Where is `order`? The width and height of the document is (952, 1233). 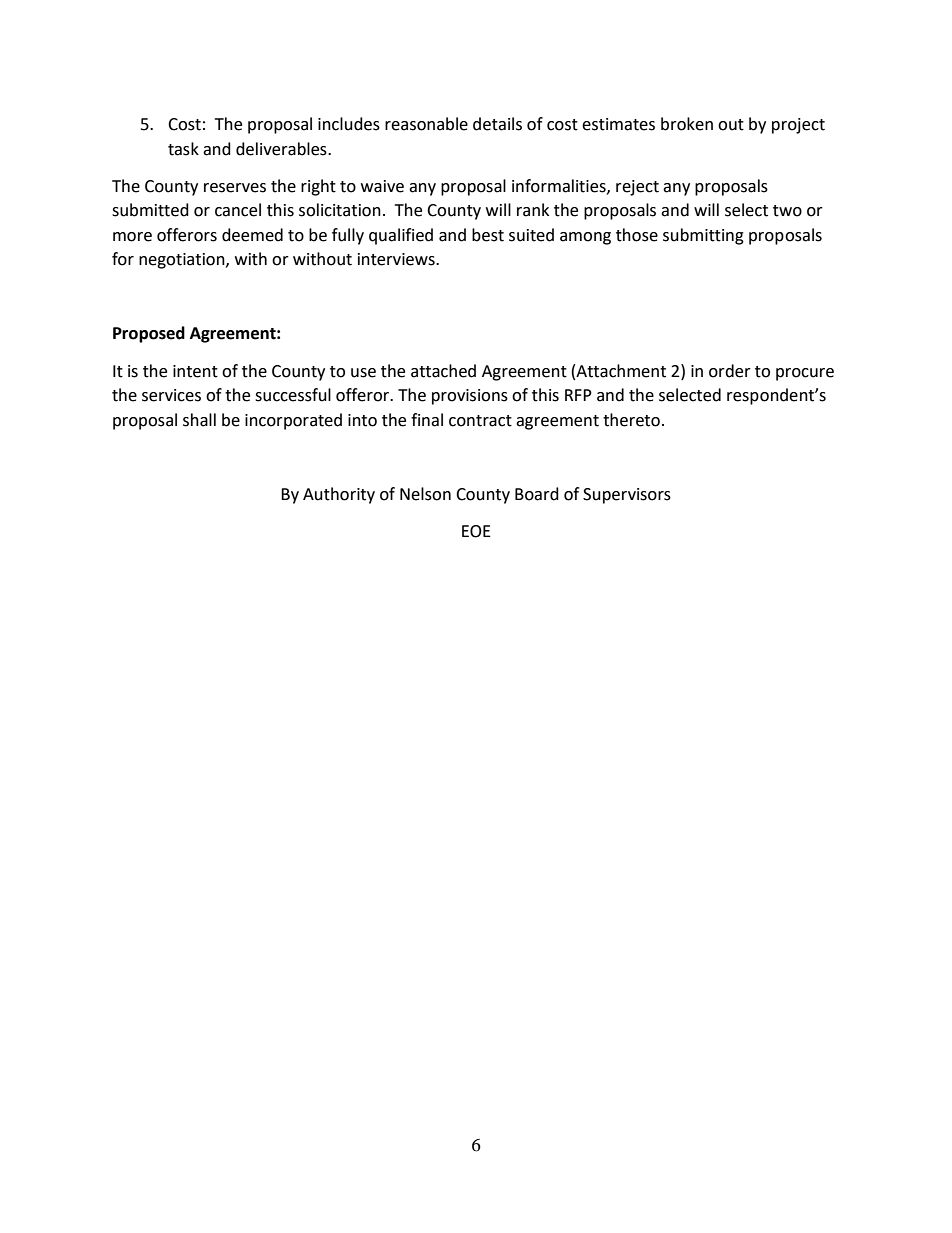
order is located at coordinates (730, 371).
